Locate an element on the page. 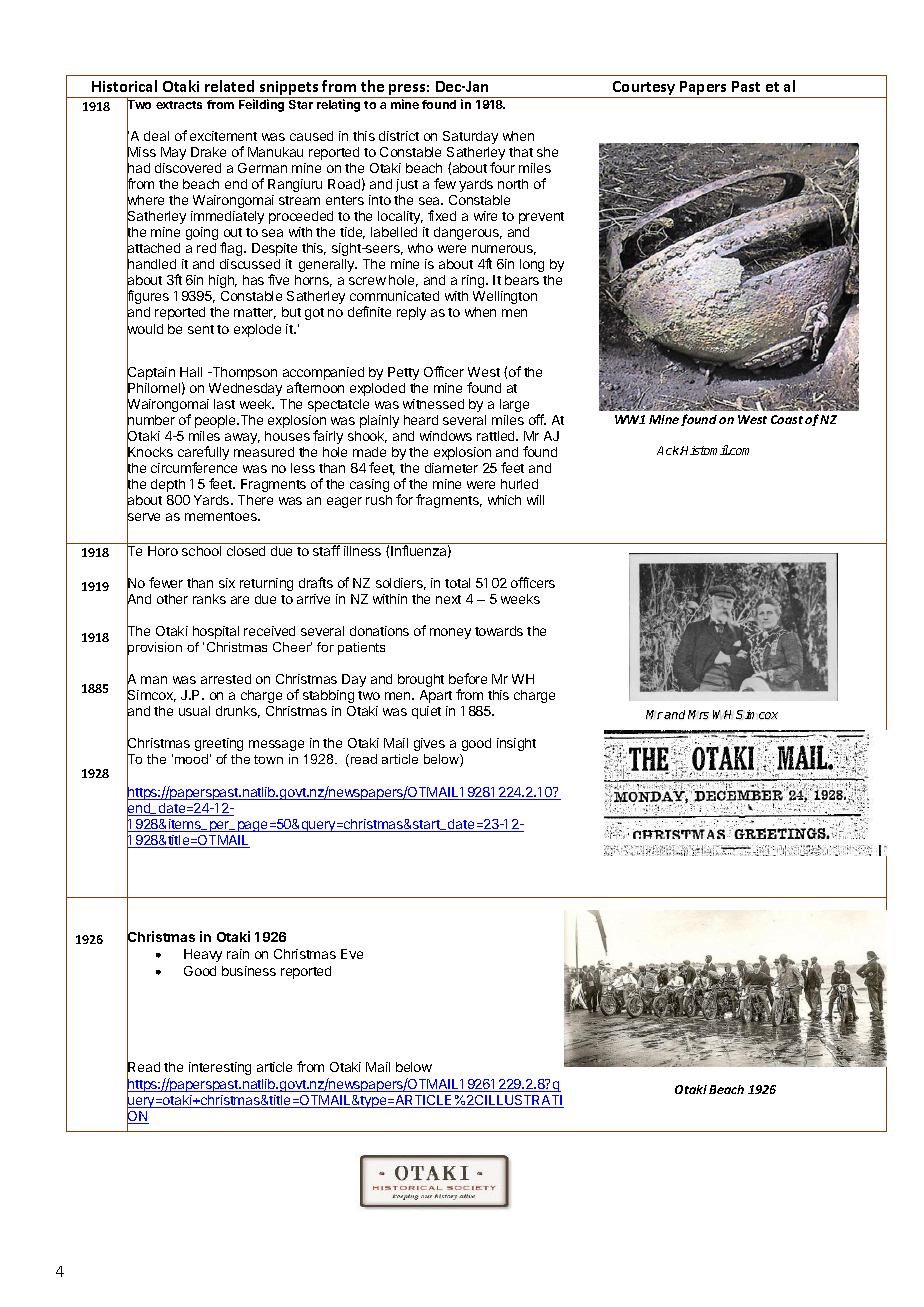 The image size is (924, 1307). rain is located at coordinates (238, 954).
